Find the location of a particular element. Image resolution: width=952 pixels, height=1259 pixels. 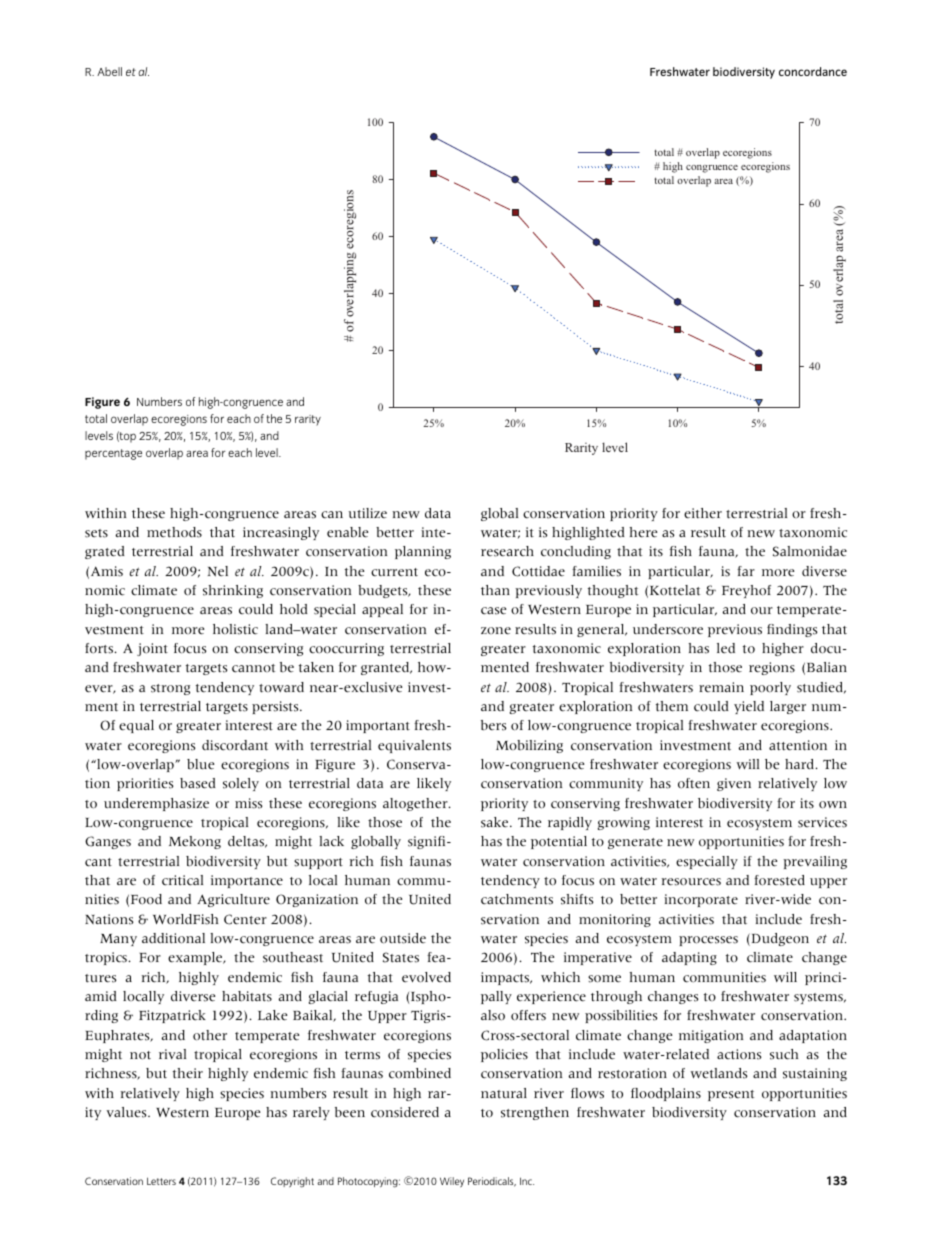

percentage is located at coordinates (113, 454).
